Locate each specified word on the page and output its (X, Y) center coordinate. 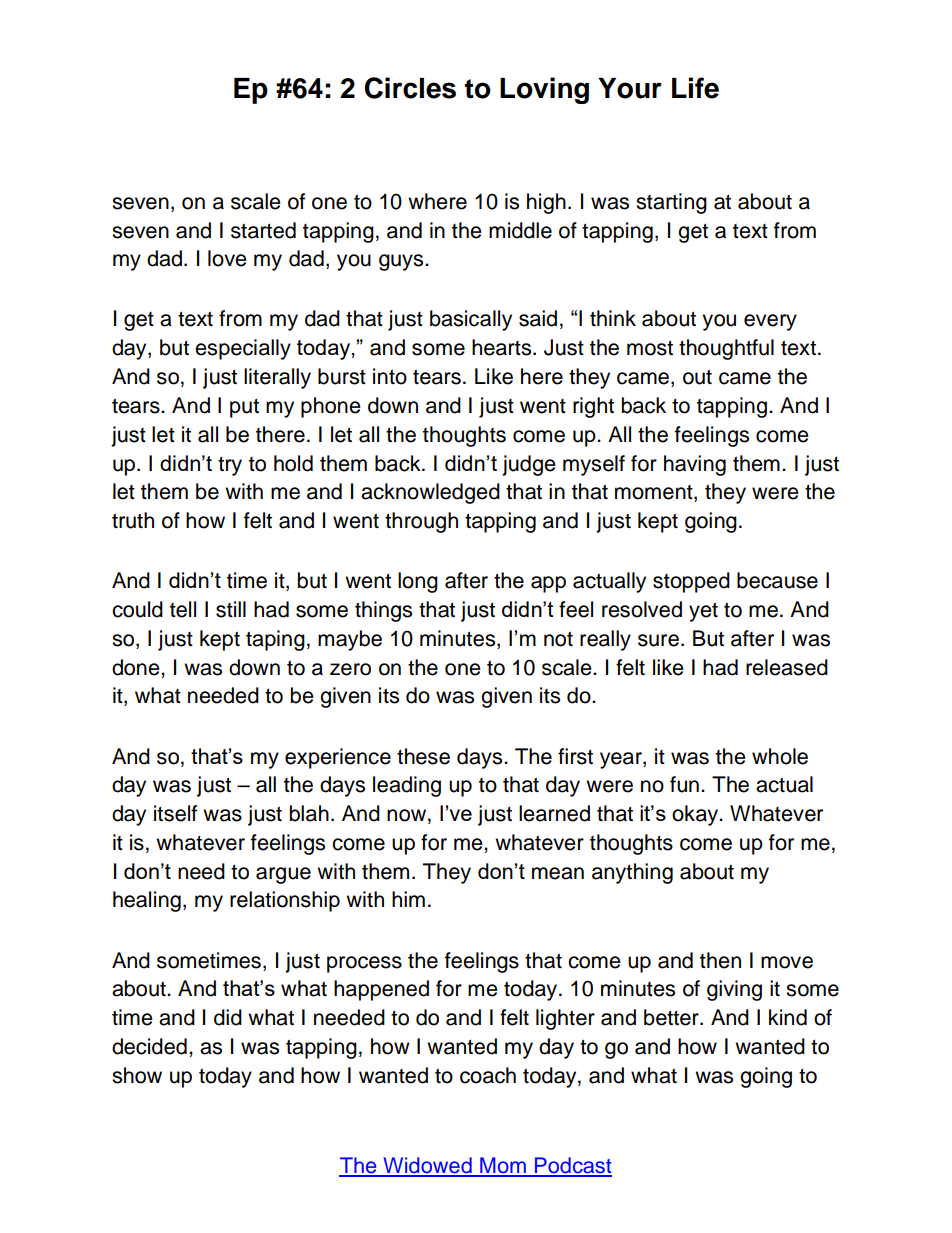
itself (175, 813)
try (230, 466)
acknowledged (430, 493)
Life (695, 88)
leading (407, 786)
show (137, 1075)
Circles (410, 88)
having (695, 465)
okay (696, 815)
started (263, 230)
